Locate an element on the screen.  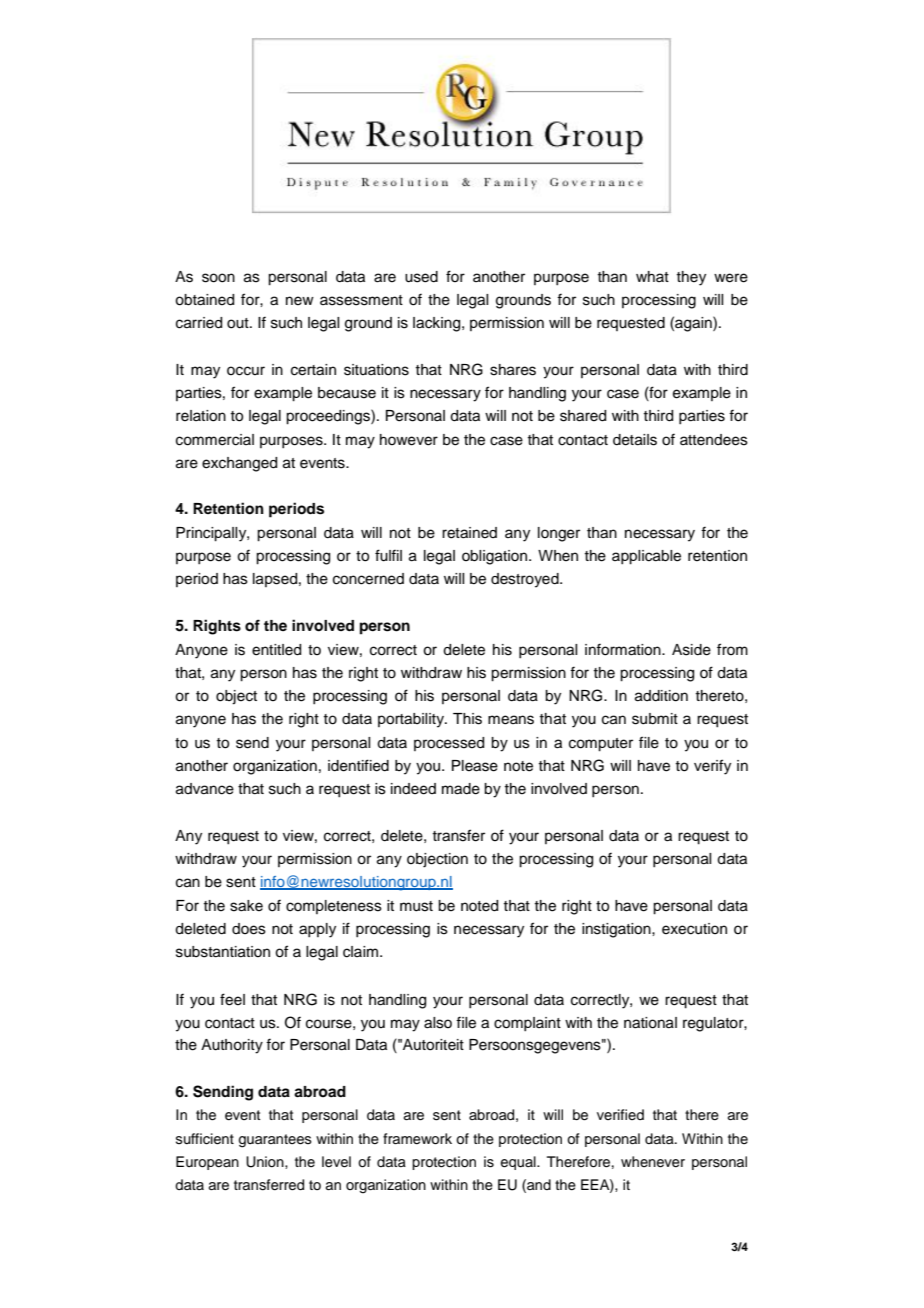
retained is located at coordinates (469, 533).
